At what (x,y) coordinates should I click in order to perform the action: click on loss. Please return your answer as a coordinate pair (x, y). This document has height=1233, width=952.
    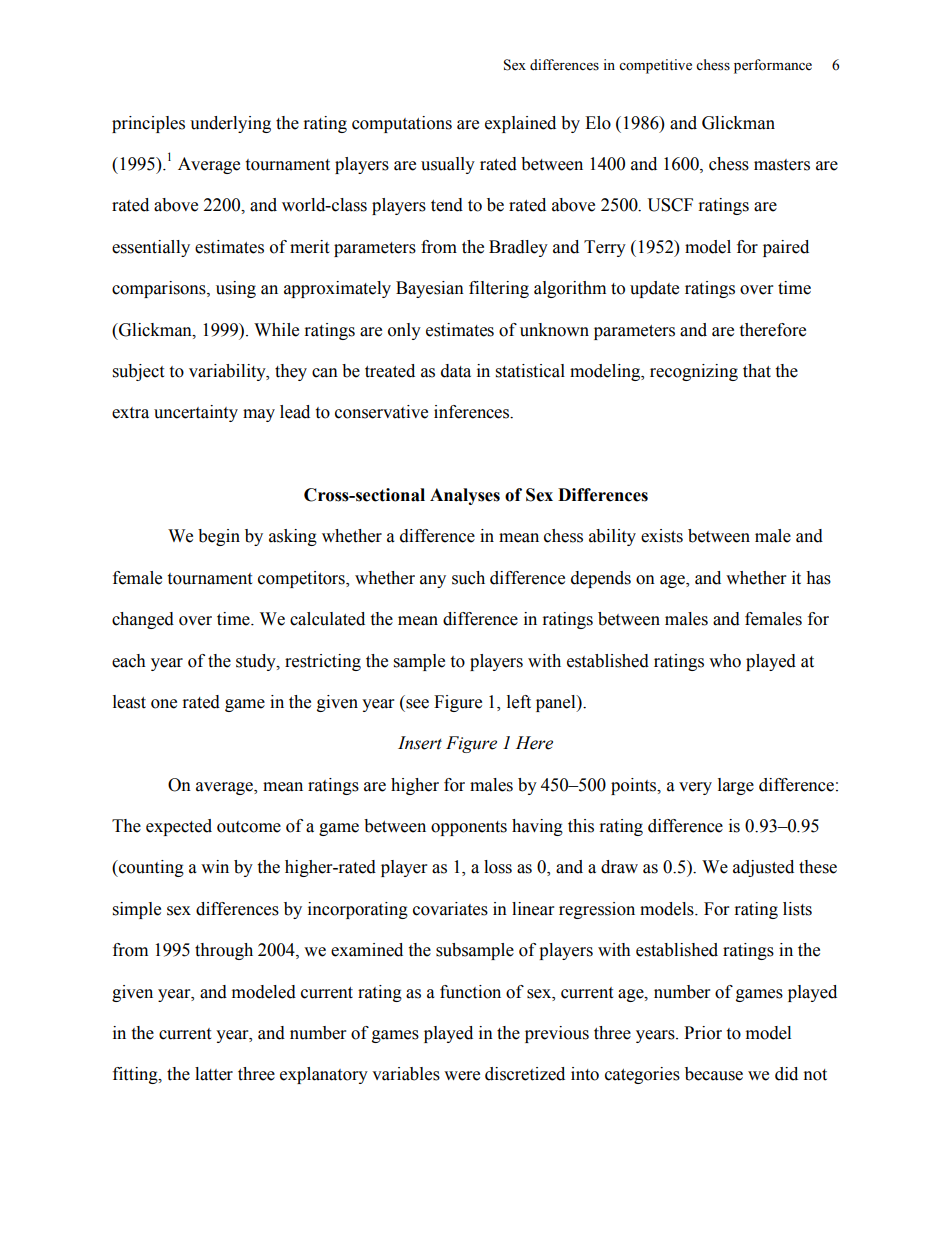
    Looking at the image, I should click on (498, 867).
